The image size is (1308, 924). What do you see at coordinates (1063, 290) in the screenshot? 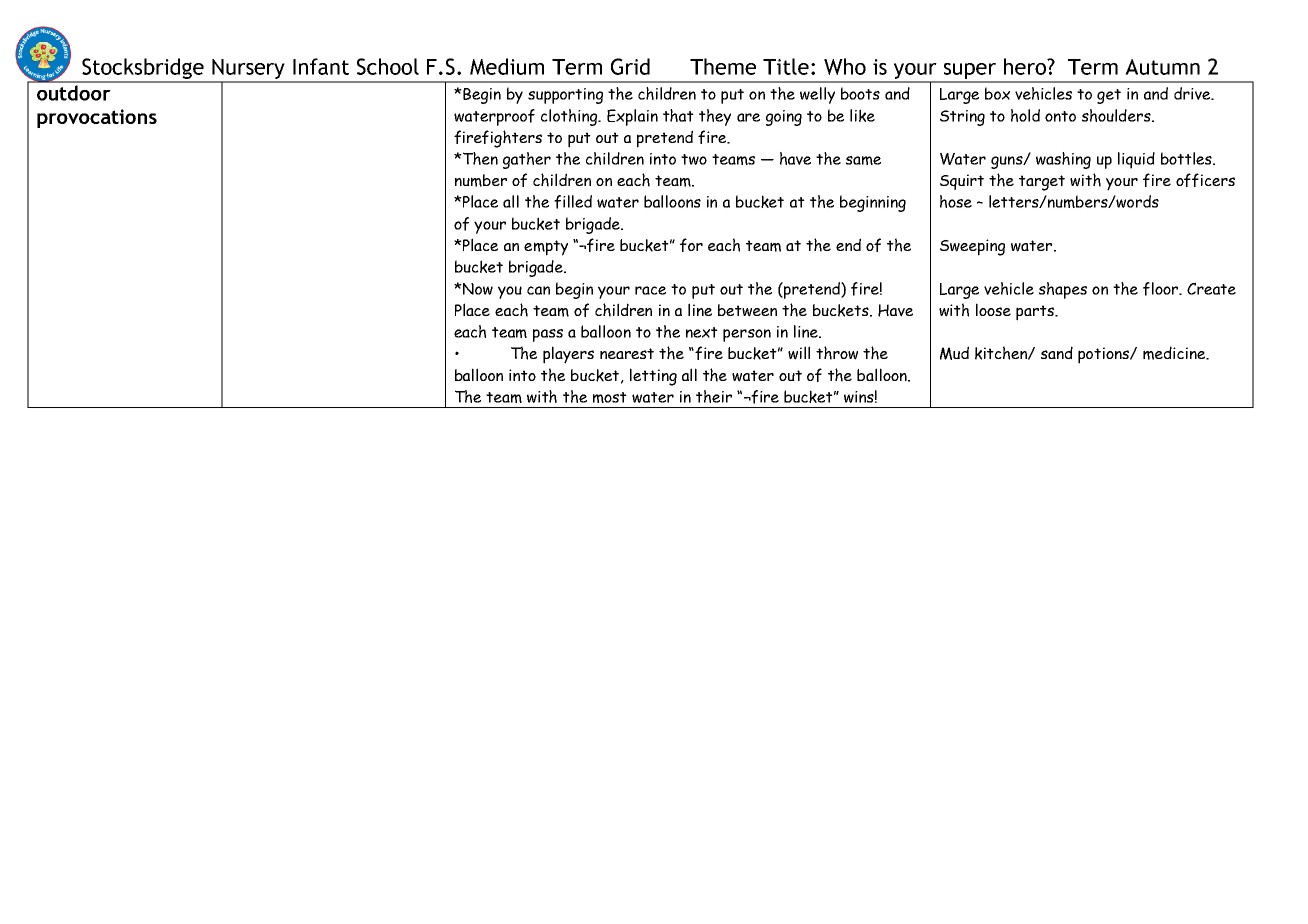
I see `shapes` at bounding box center [1063, 290].
